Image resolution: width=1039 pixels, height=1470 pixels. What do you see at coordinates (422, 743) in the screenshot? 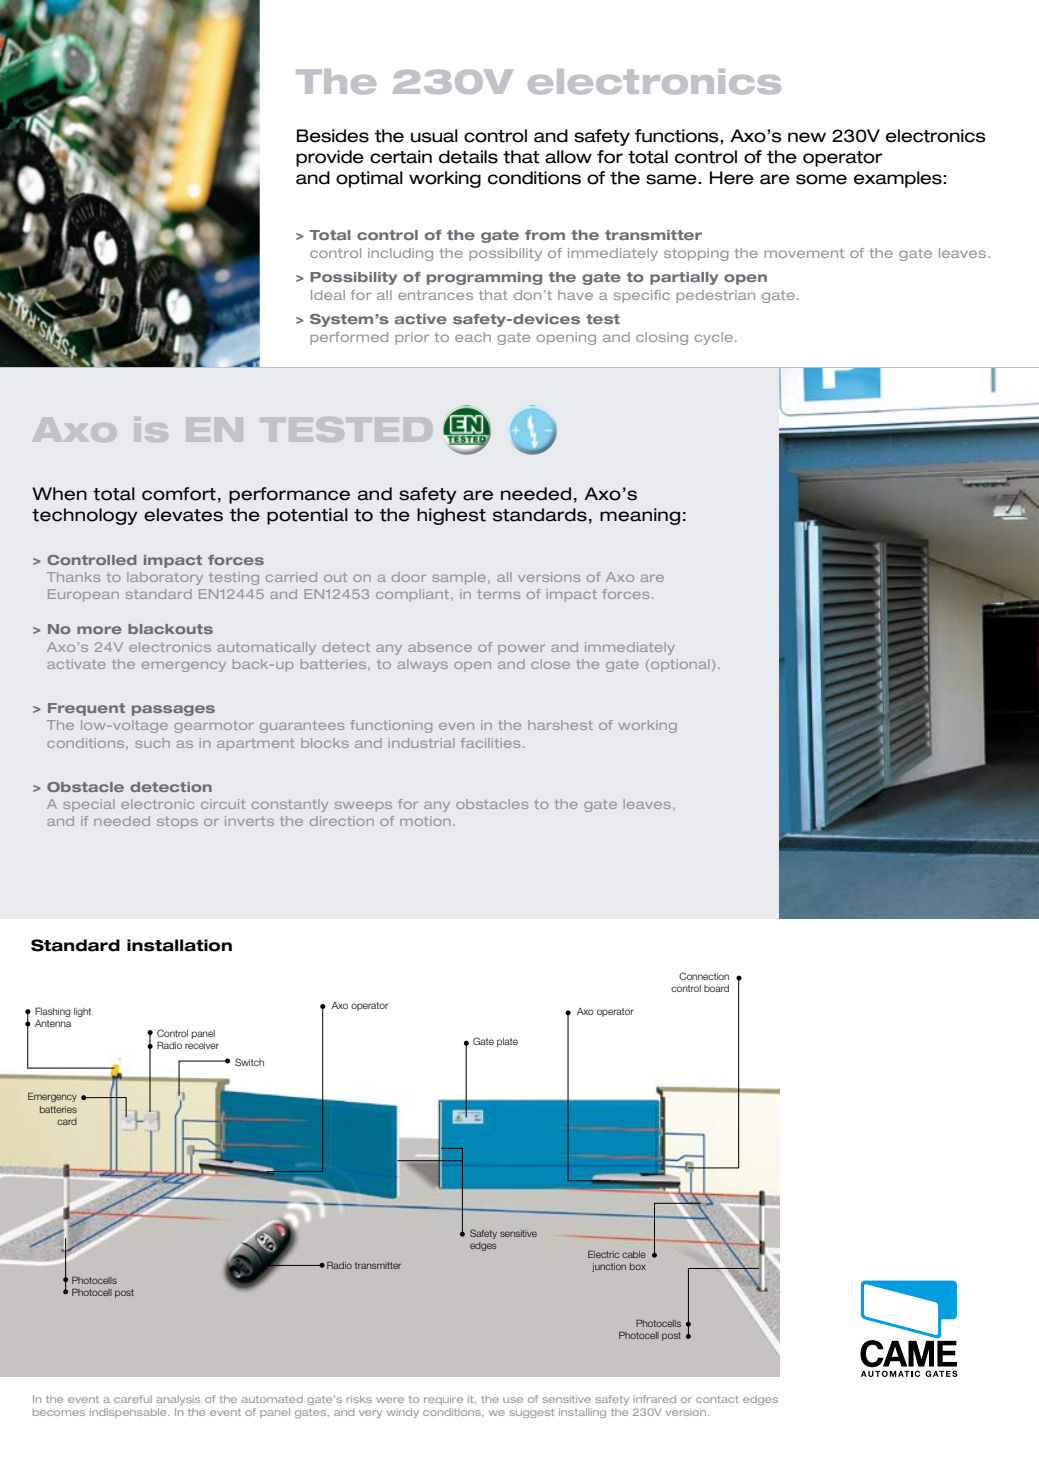
I see `industrial` at bounding box center [422, 743].
